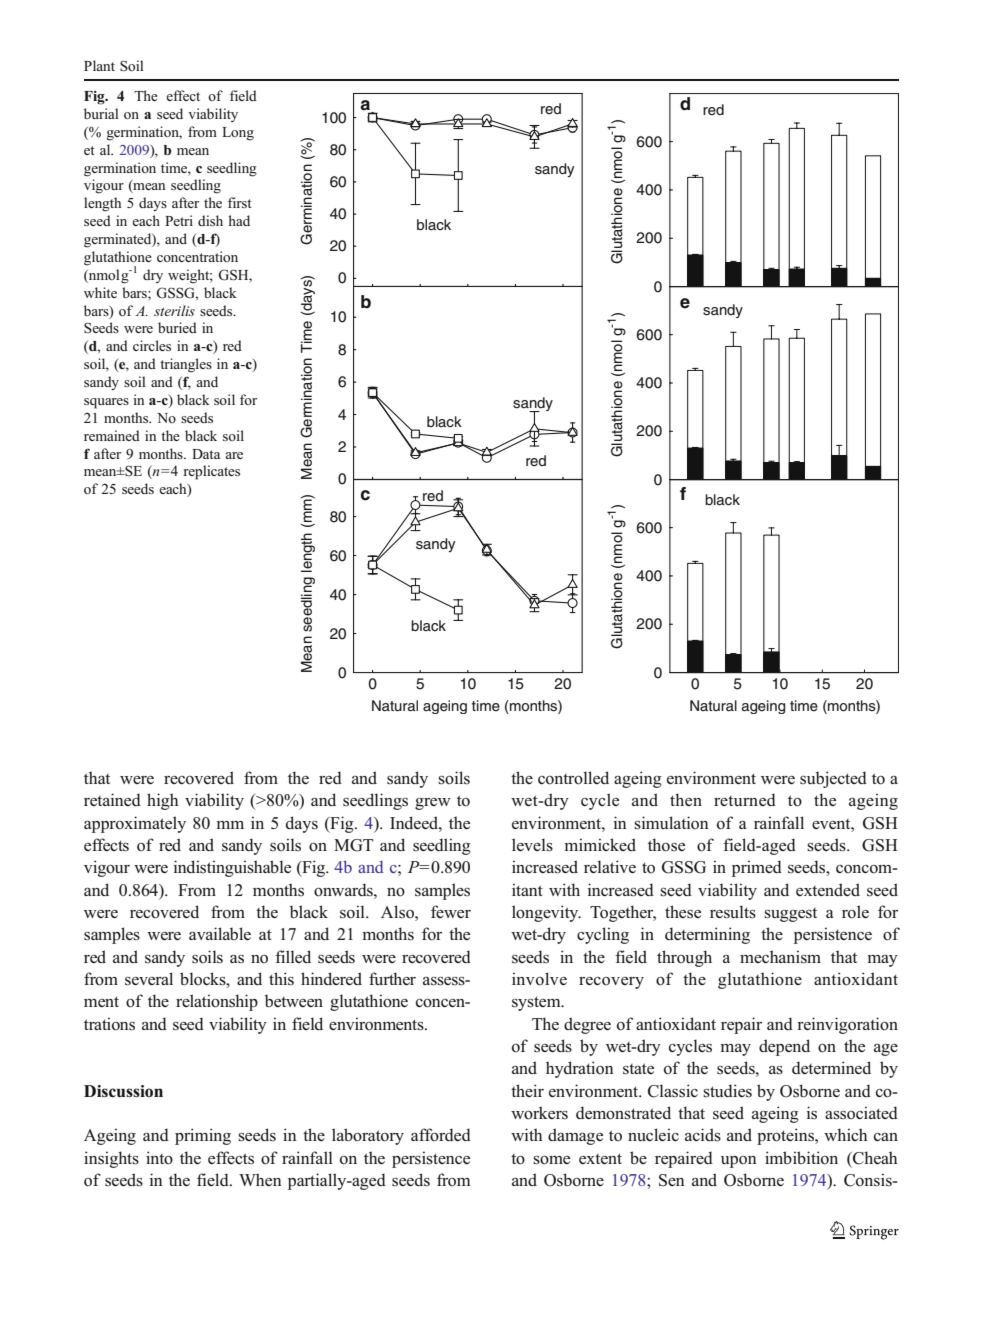  Describe the element at coordinates (573, 778) in the screenshot. I see `controlled` at that location.
